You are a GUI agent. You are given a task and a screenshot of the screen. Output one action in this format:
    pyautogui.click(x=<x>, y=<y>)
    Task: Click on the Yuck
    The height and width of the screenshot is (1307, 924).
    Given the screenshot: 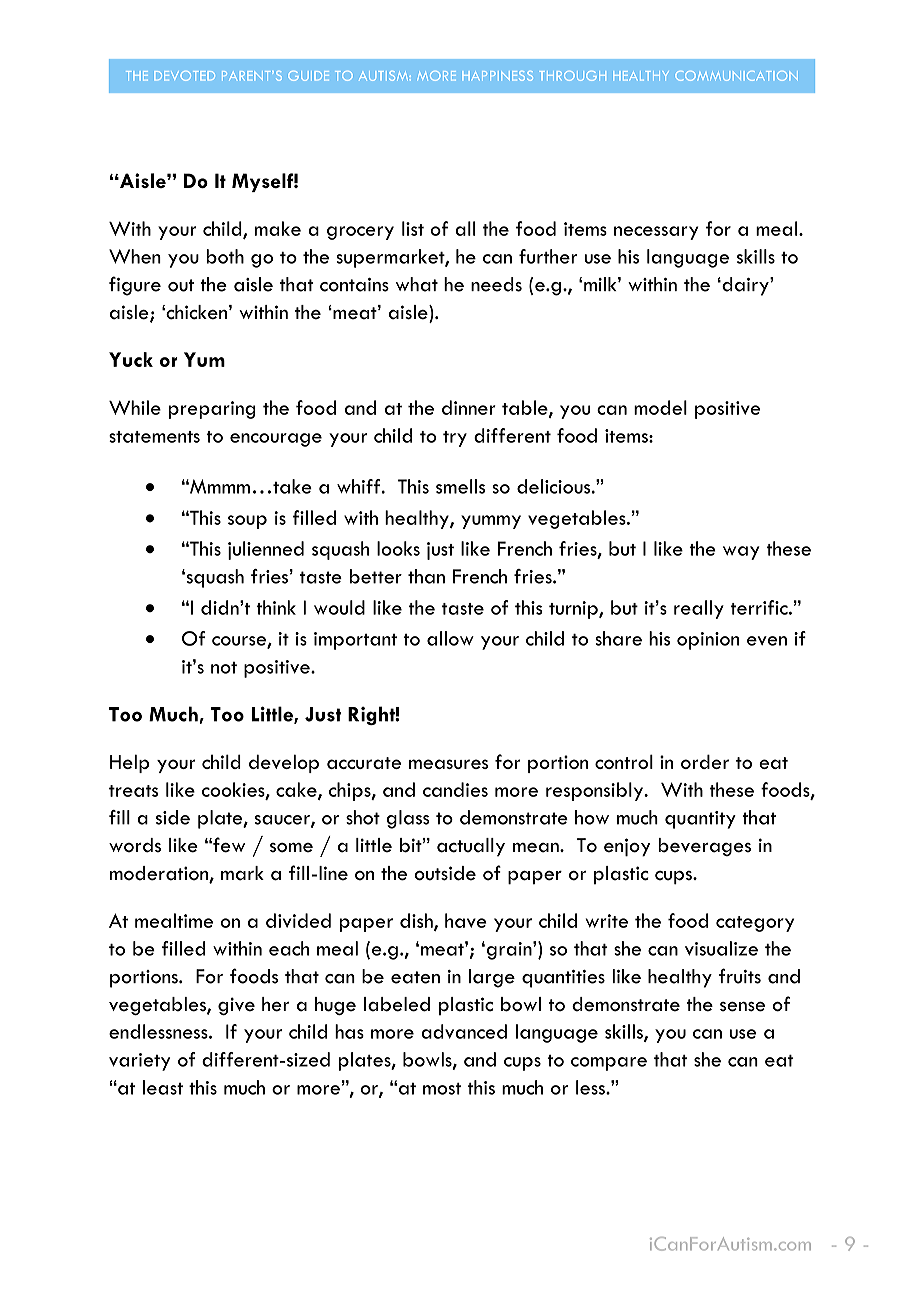 What is the action you would take?
    pyautogui.click(x=131, y=359)
